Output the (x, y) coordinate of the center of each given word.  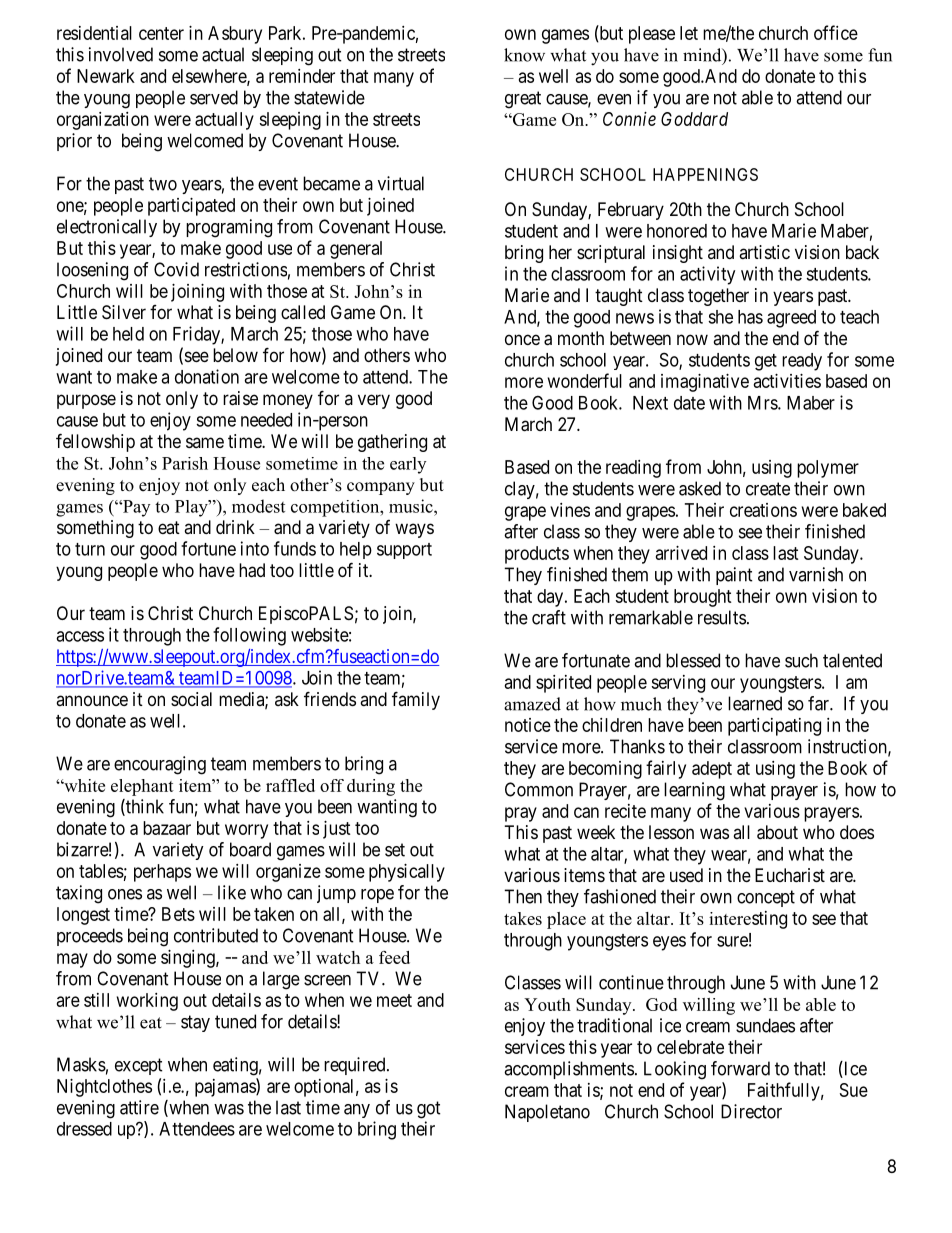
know (524, 55)
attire (139, 1107)
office (836, 32)
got (429, 1110)
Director (751, 1111)
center (161, 33)
